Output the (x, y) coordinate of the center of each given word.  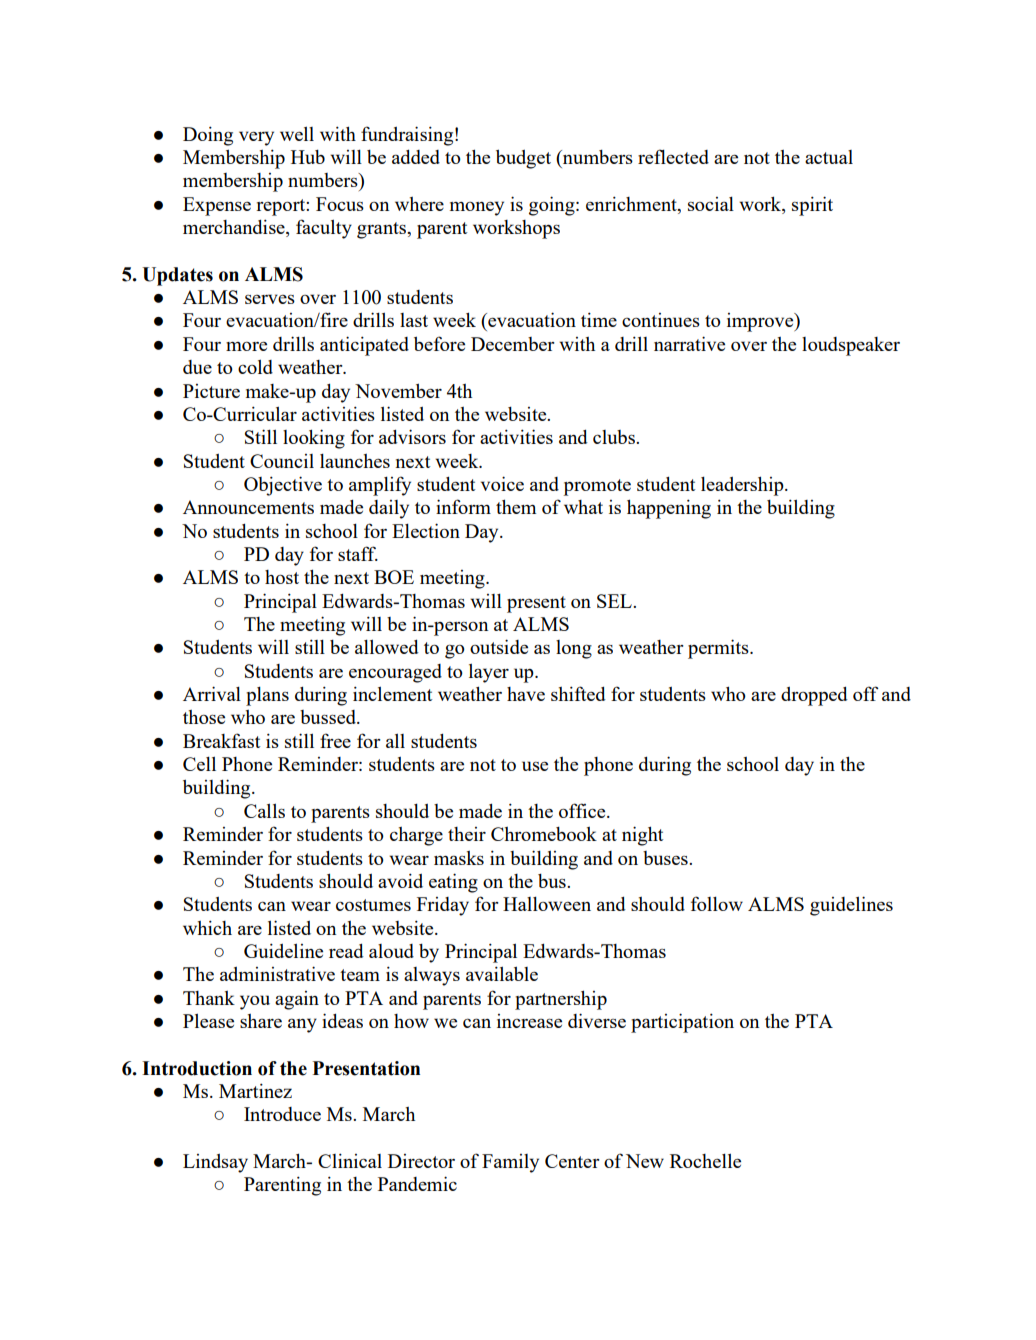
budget (523, 159)
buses (666, 858)
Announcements (248, 507)
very (256, 138)
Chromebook (544, 834)
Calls (264, 810)
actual (829, 157)
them (516, 506)
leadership (743, 486)
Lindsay (215, 1163)
